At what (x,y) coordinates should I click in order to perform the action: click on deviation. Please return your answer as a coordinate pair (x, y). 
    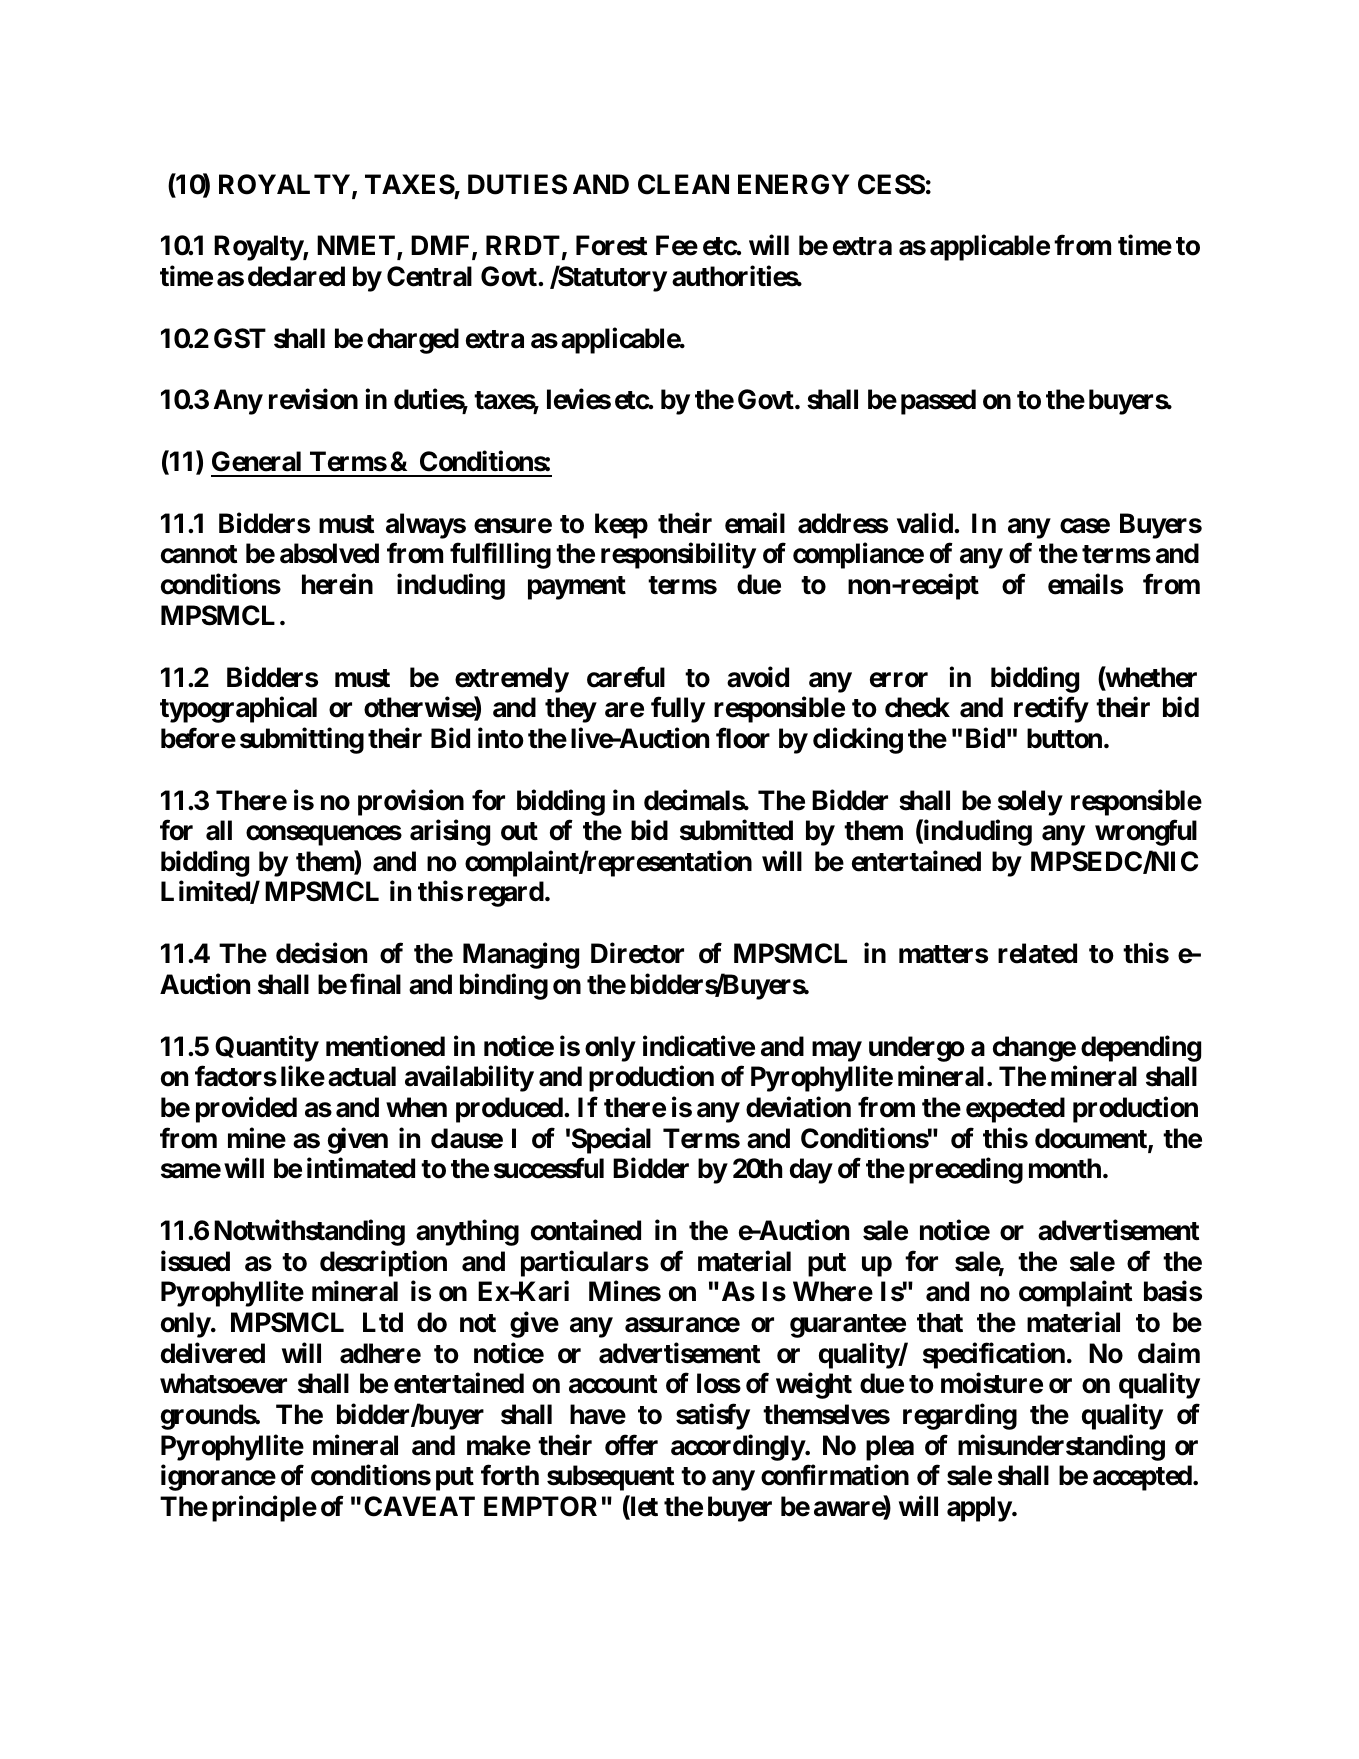
    Looking at the image, I should click on (798, 1107).
